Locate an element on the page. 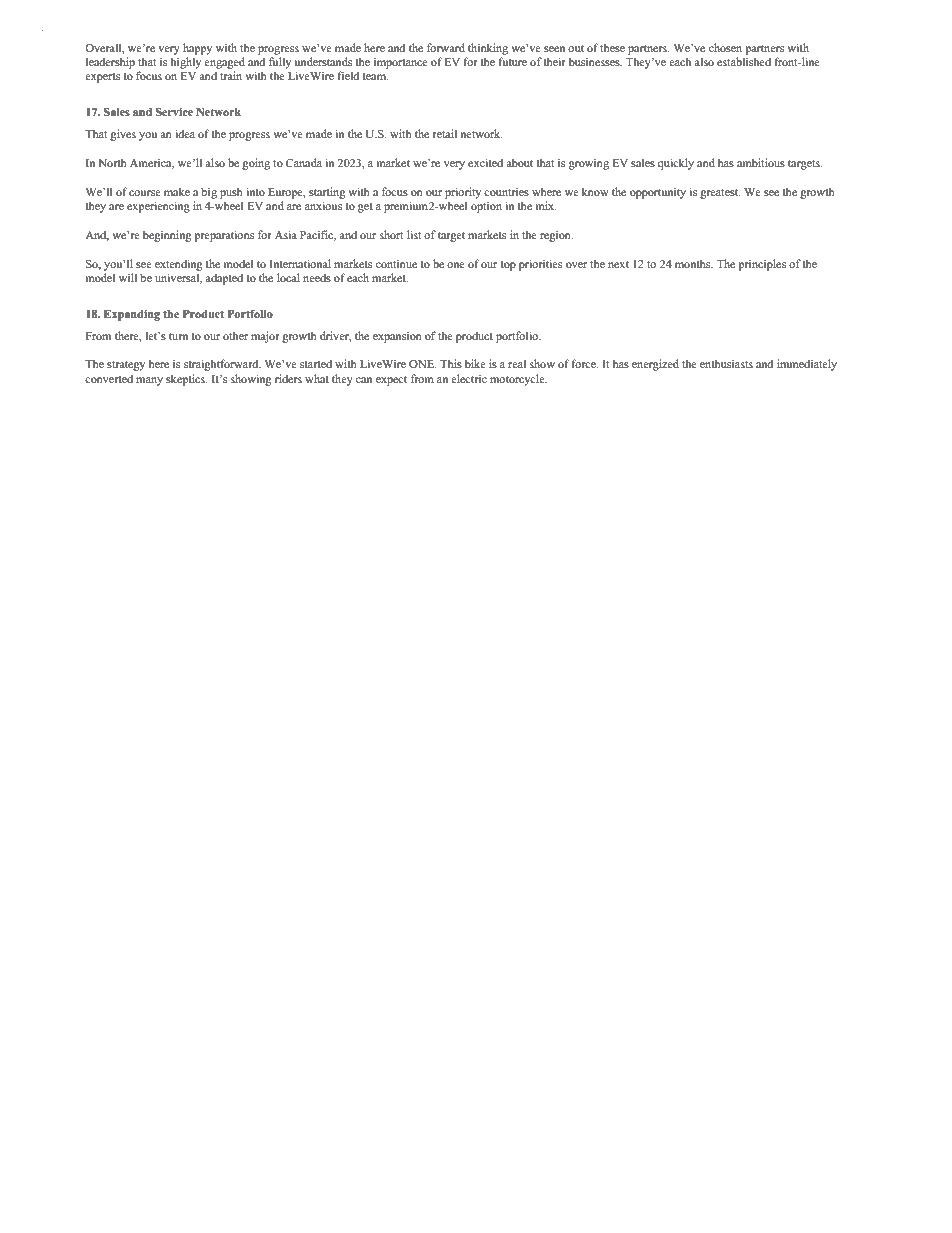  excited is located at coordinates (485, 162).
